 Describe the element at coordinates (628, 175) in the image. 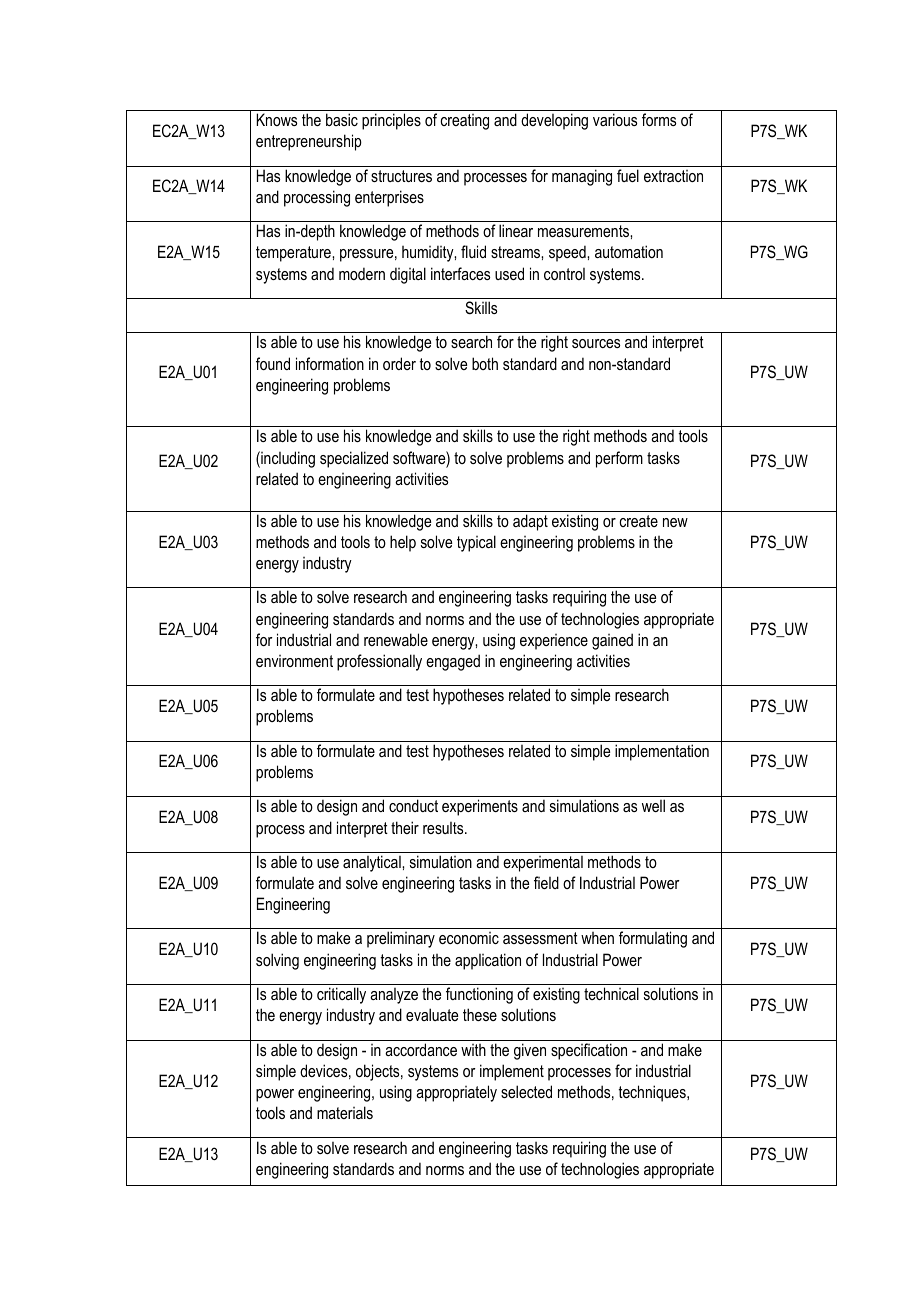

I see `fuel` at that location.
